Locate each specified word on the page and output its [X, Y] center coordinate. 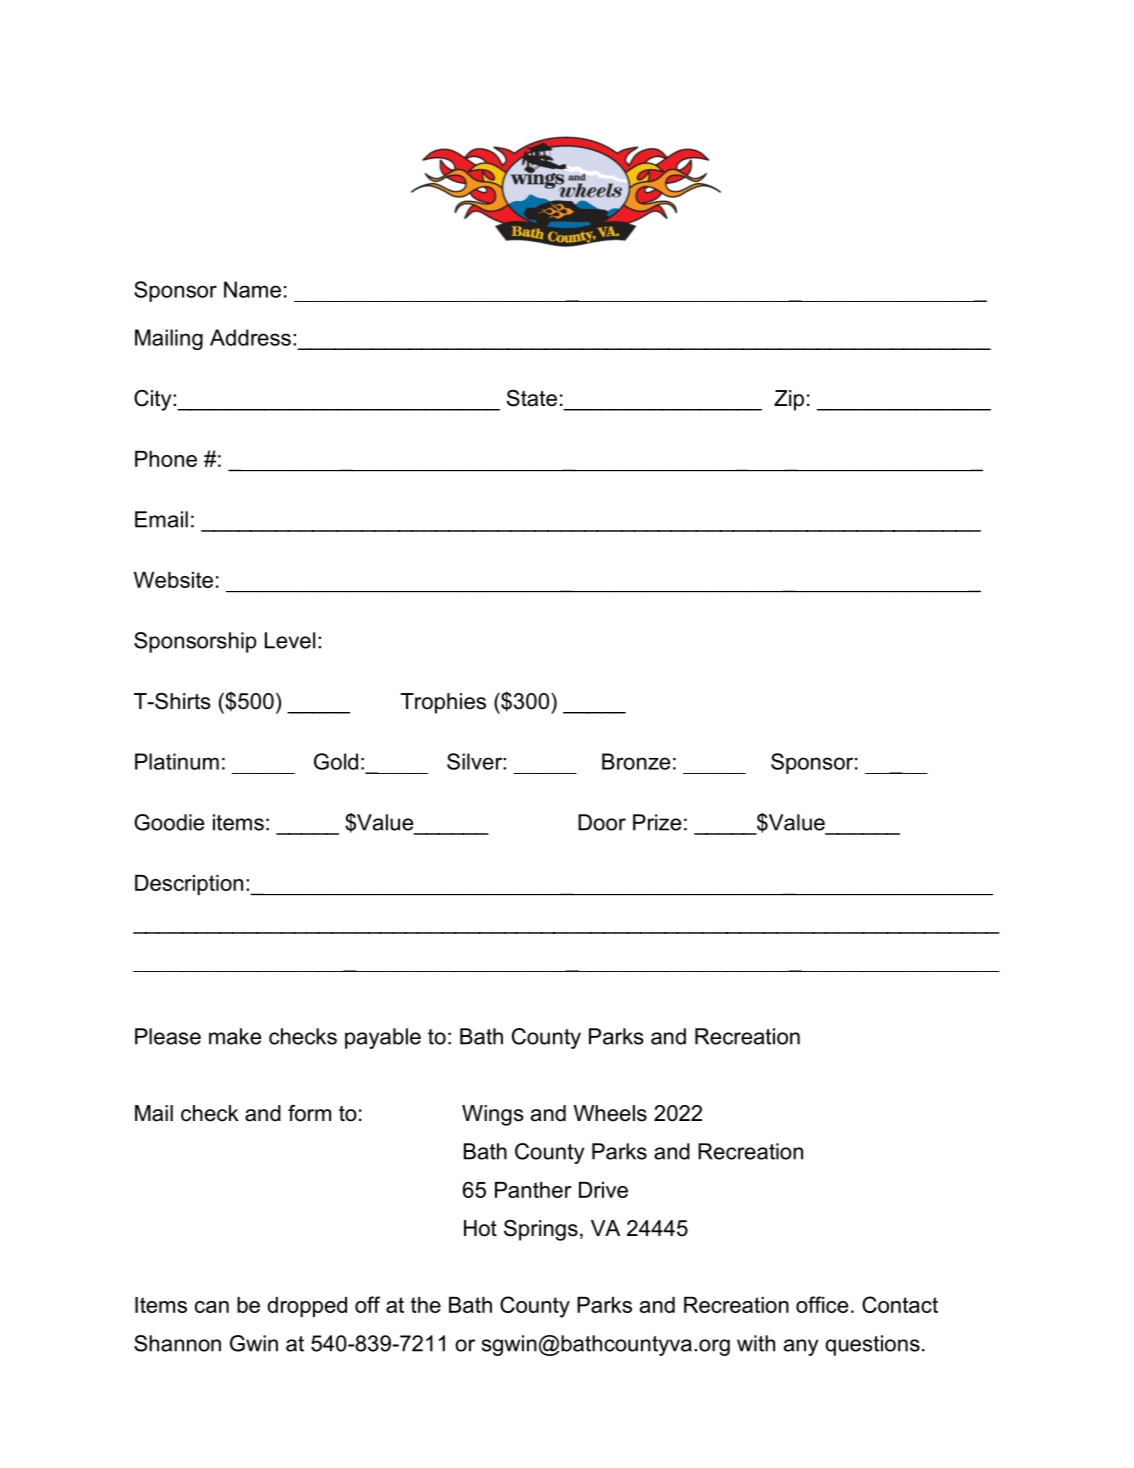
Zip [789, 400]
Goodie [169, 822]
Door [602, 822]
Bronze [636, 761]
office [822, 1304]
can [212, 1307]
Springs [541, 1230]
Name [252, 289]
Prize [657, 822]
